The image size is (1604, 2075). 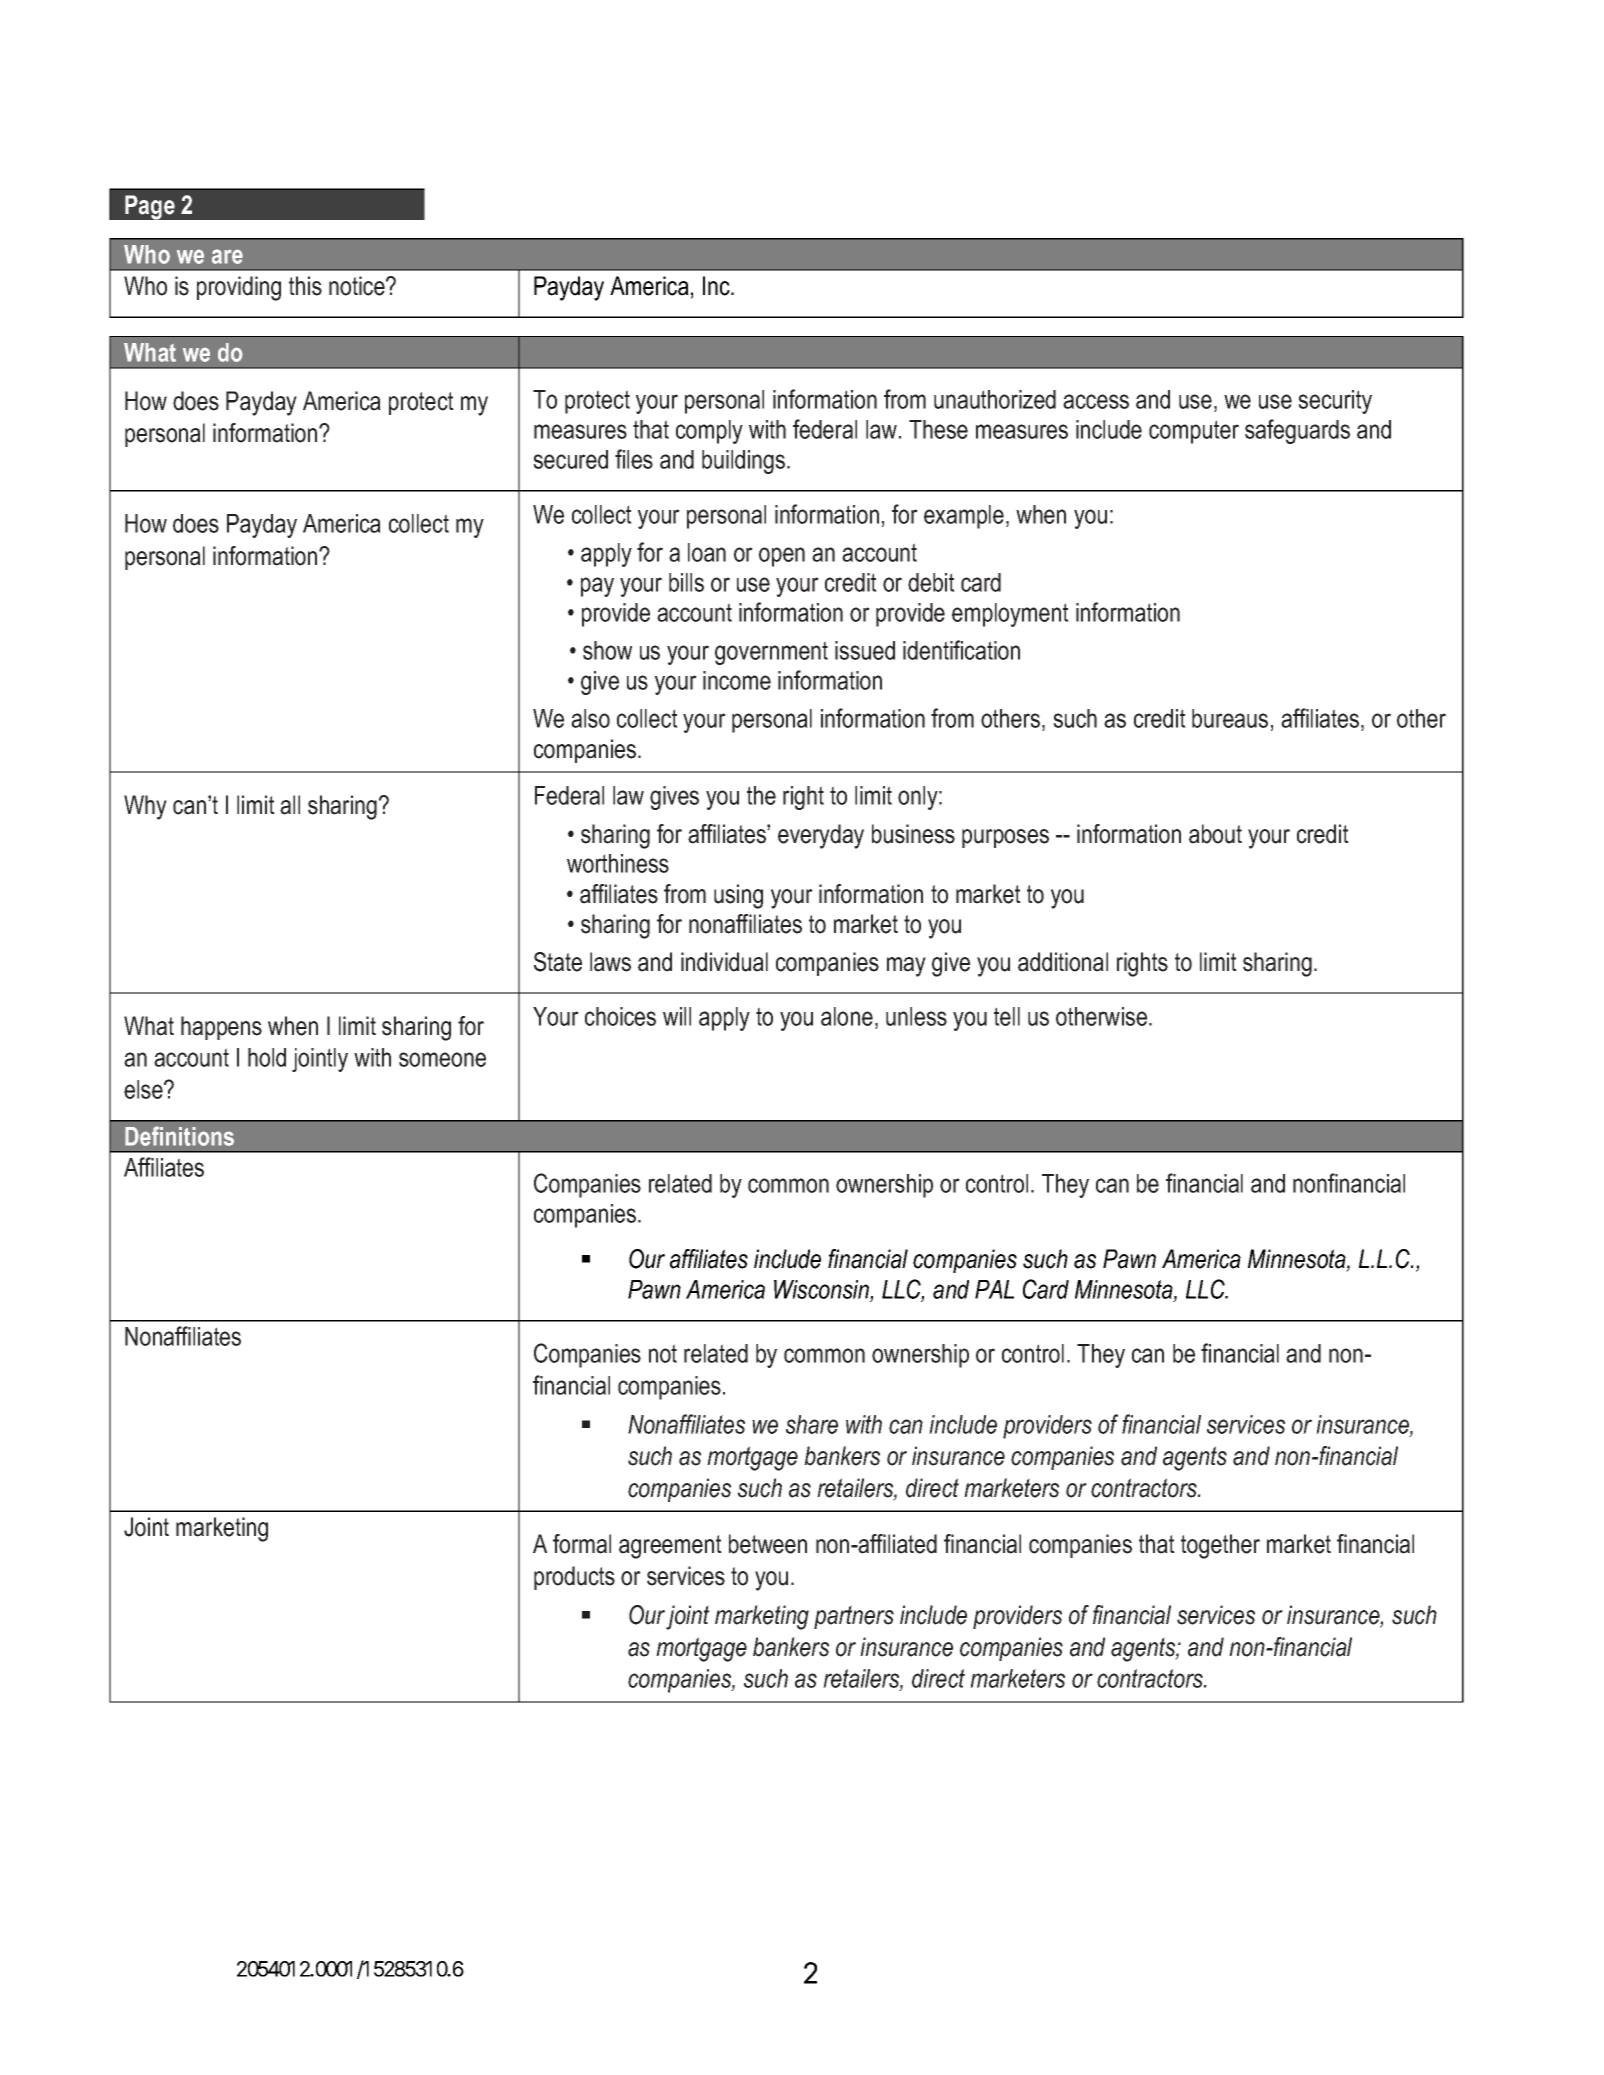 What do you see at coordinates (574, 1578) in the document?
I see `products` at bounding box center [574, 1578].
